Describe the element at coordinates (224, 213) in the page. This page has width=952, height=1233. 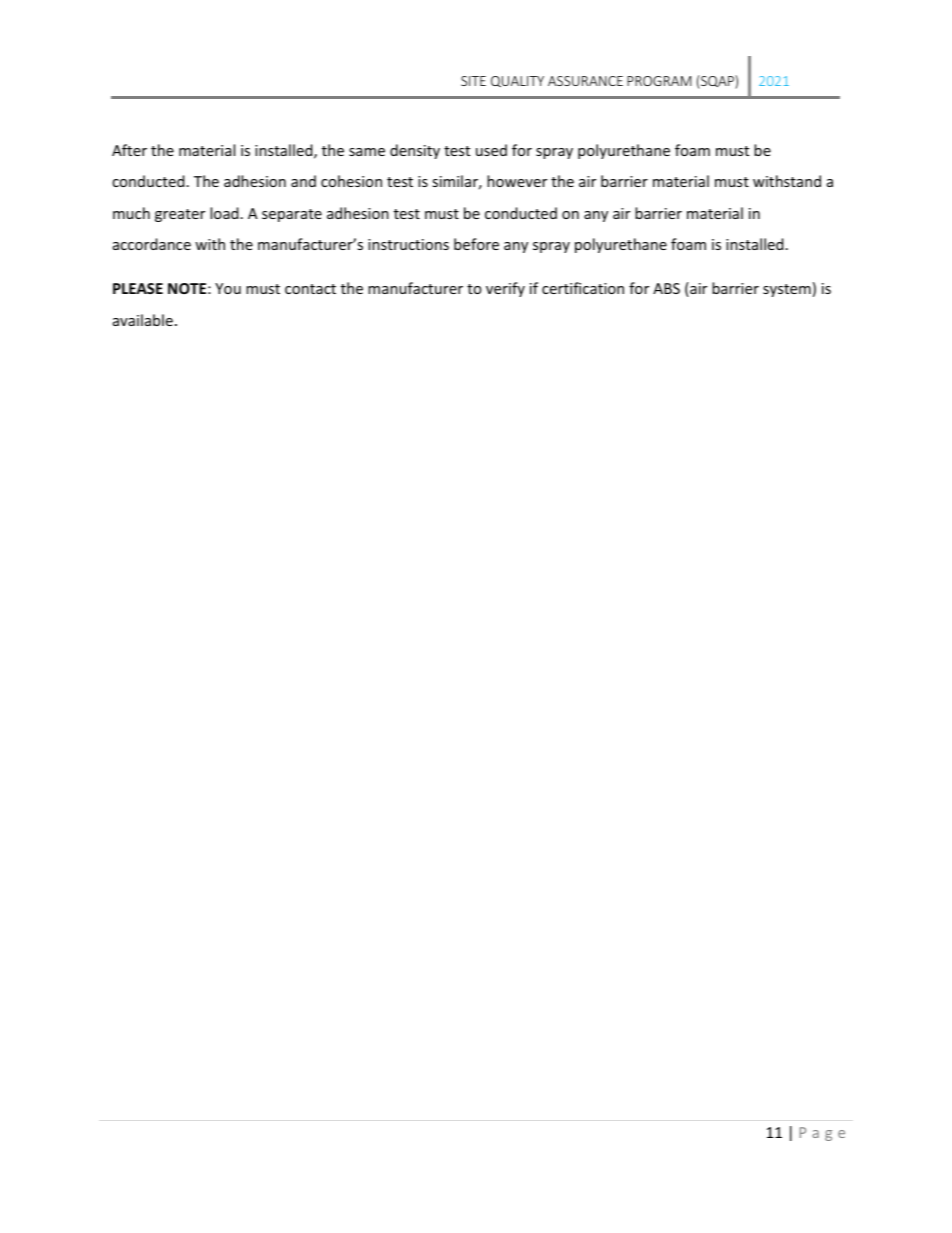
I see `load` at that location.
